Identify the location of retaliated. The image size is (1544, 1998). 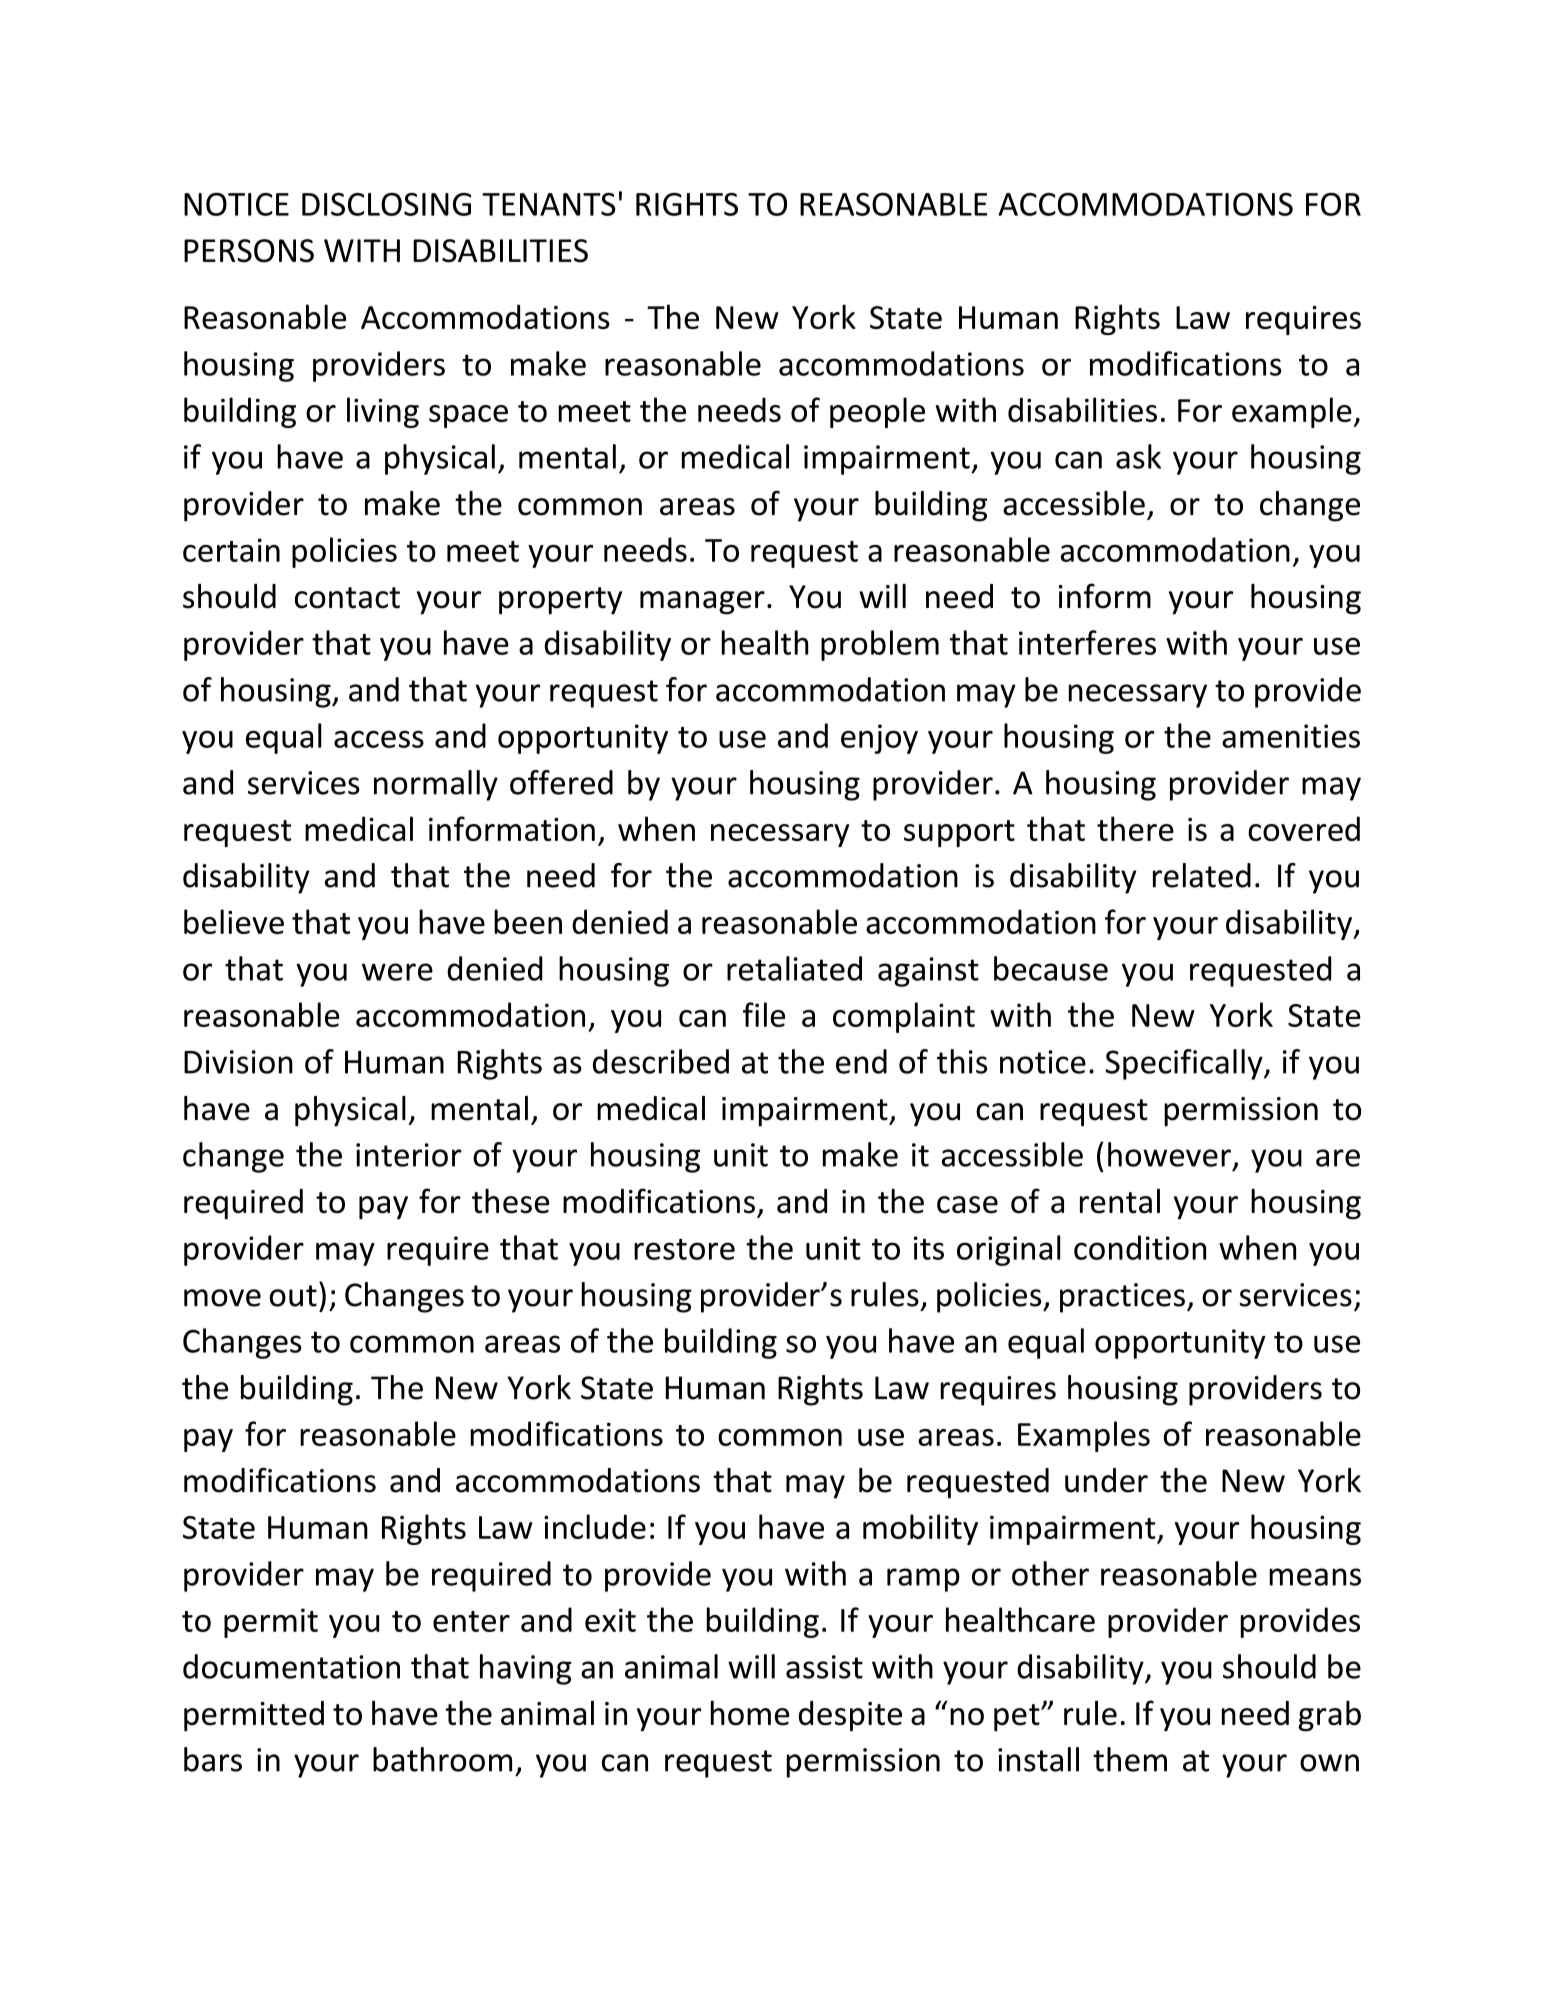
(794, 968).
